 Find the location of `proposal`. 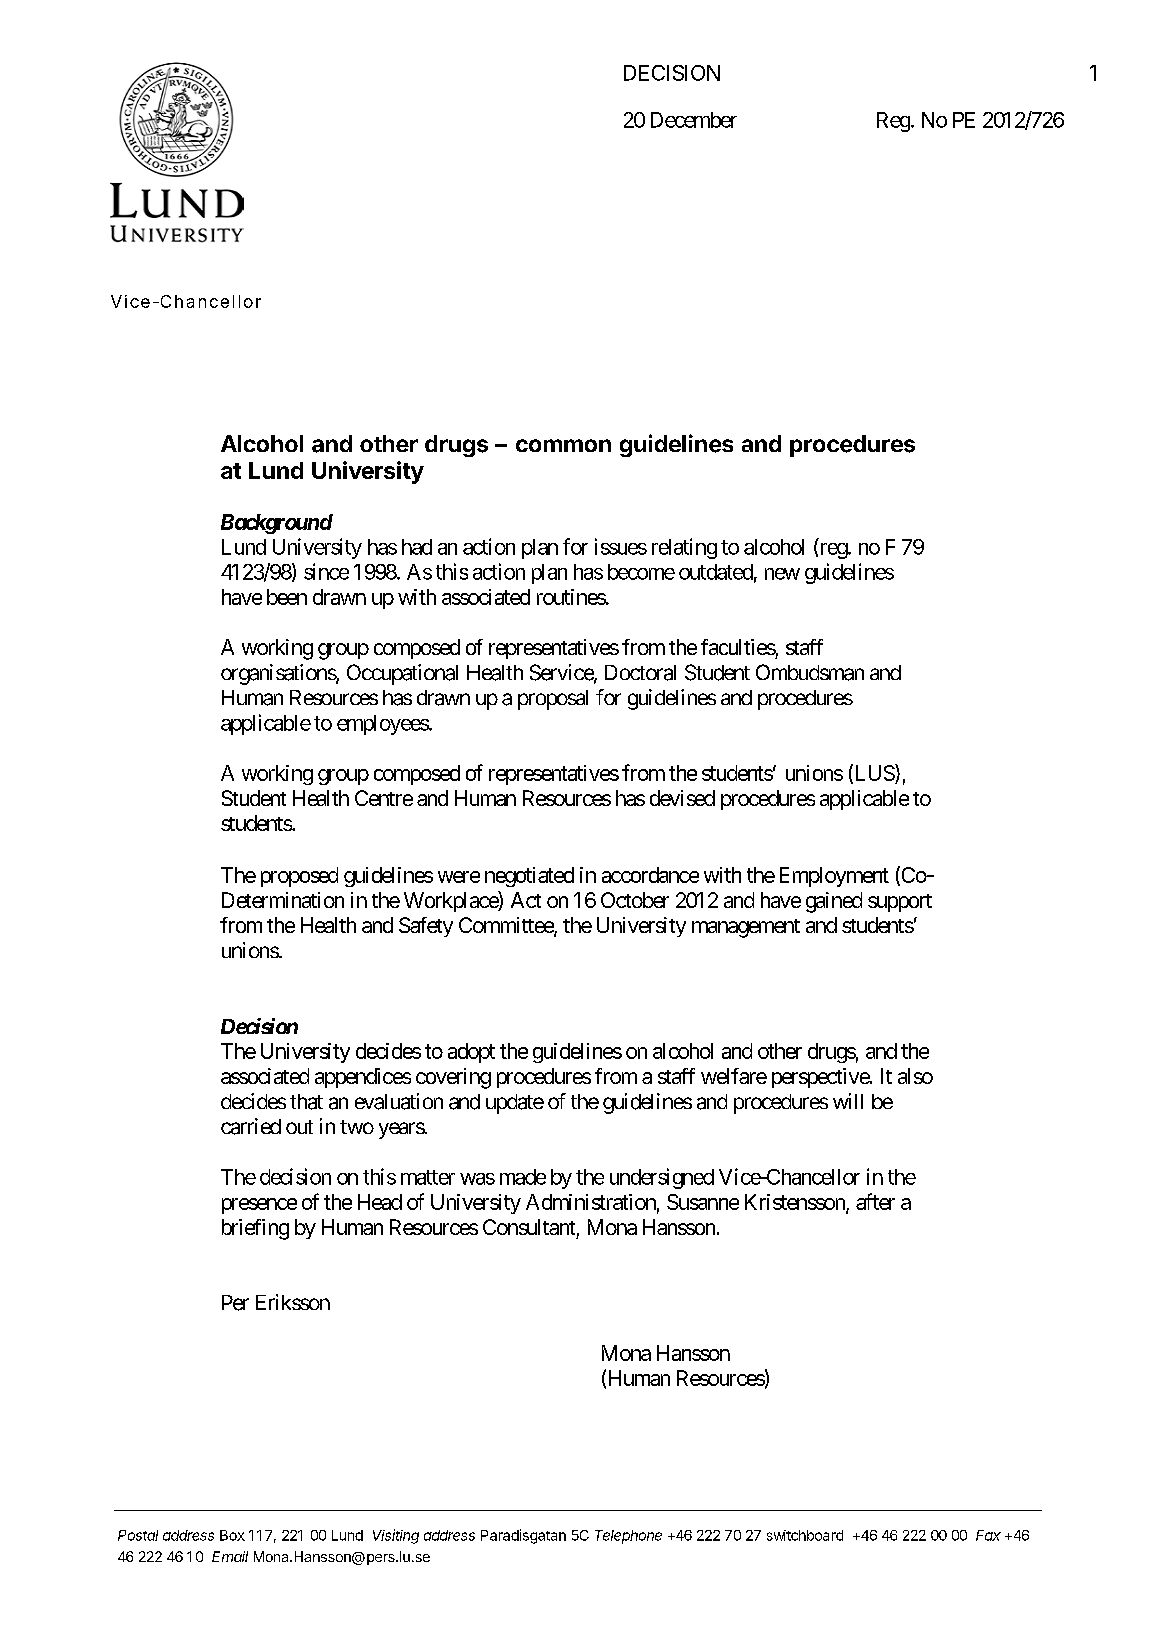

proposal is located at coordinates (553, 700).
